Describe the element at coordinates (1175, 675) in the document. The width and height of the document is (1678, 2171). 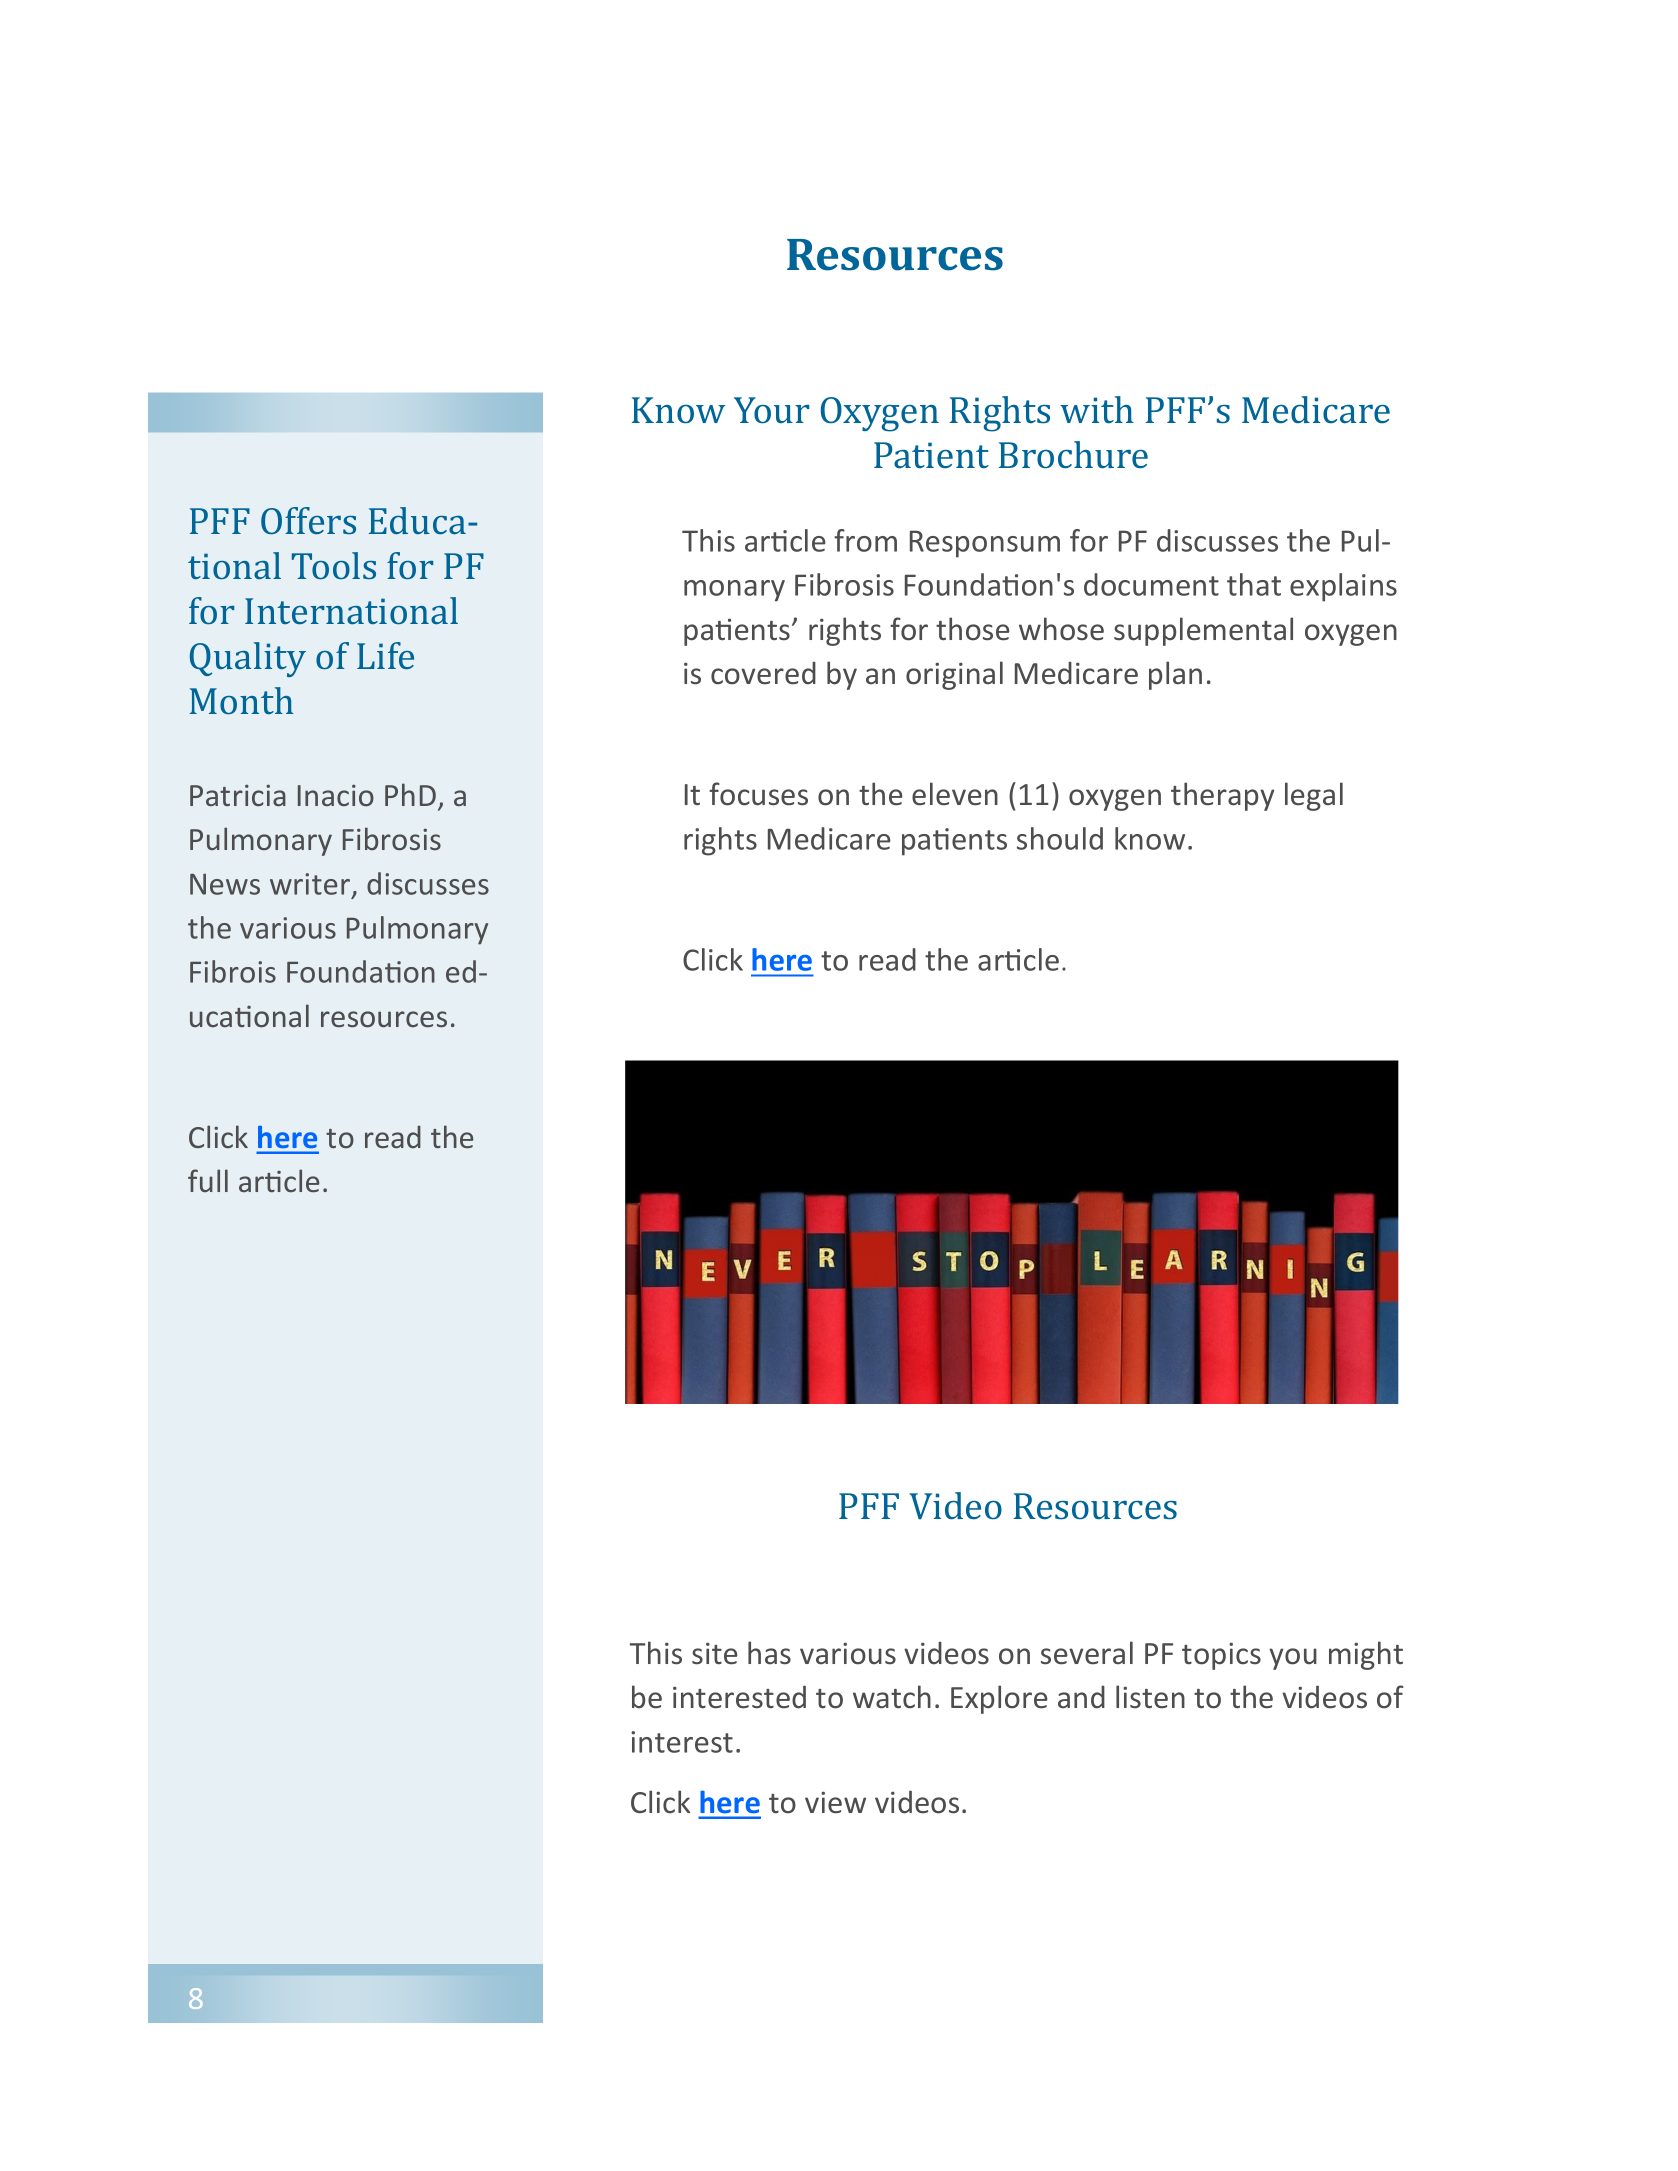
I see `plan` at that location.
